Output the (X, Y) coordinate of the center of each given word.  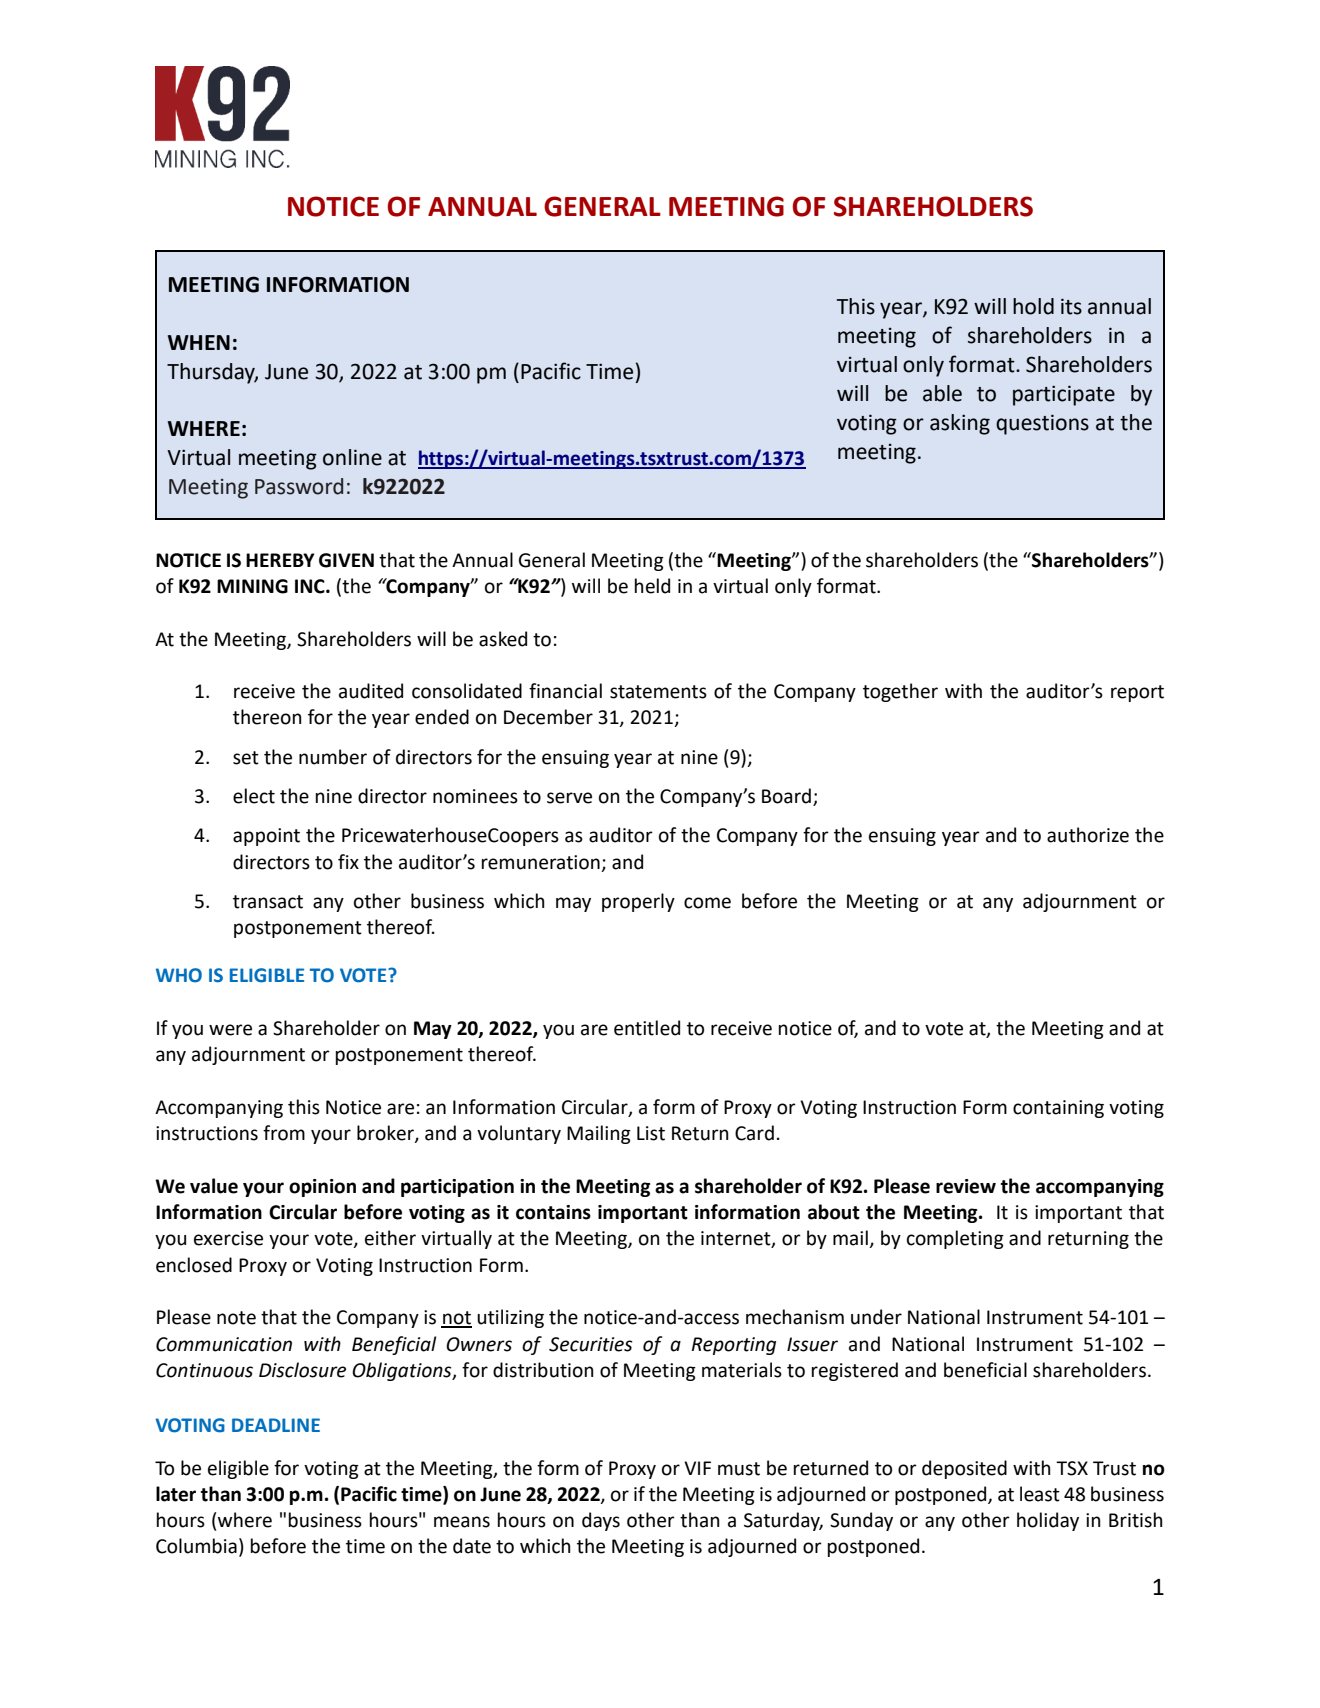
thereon (267, 717)
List (651, 1133)
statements (658, 692)
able (942, 393)
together (900, 692)
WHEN (199, 342)
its (1071, 306)
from (284, 1133)
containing (1058, 1109)
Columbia (196, 1546)
